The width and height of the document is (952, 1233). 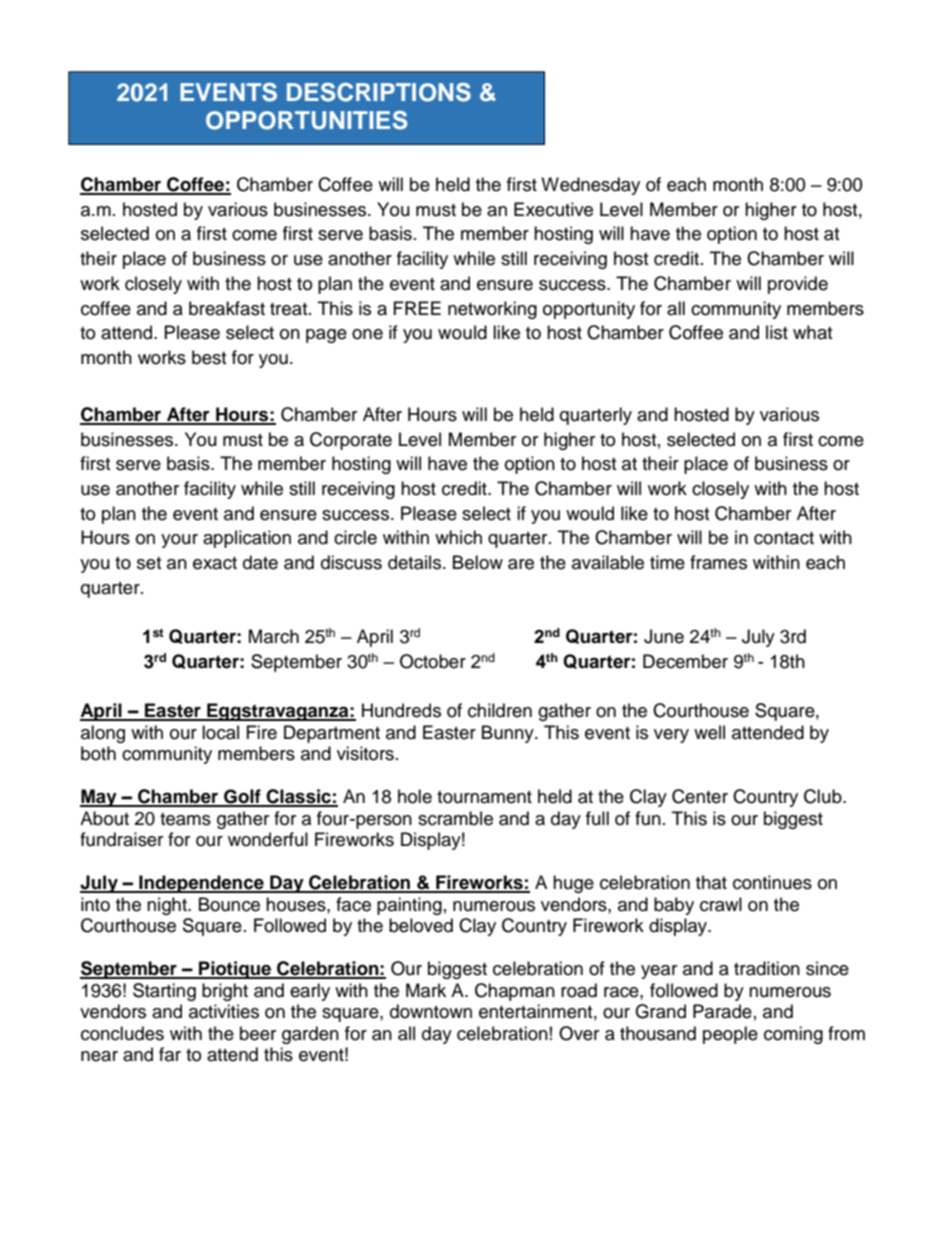 I want to click on DESCRIPTIONS, so click(x=379, y=92).
